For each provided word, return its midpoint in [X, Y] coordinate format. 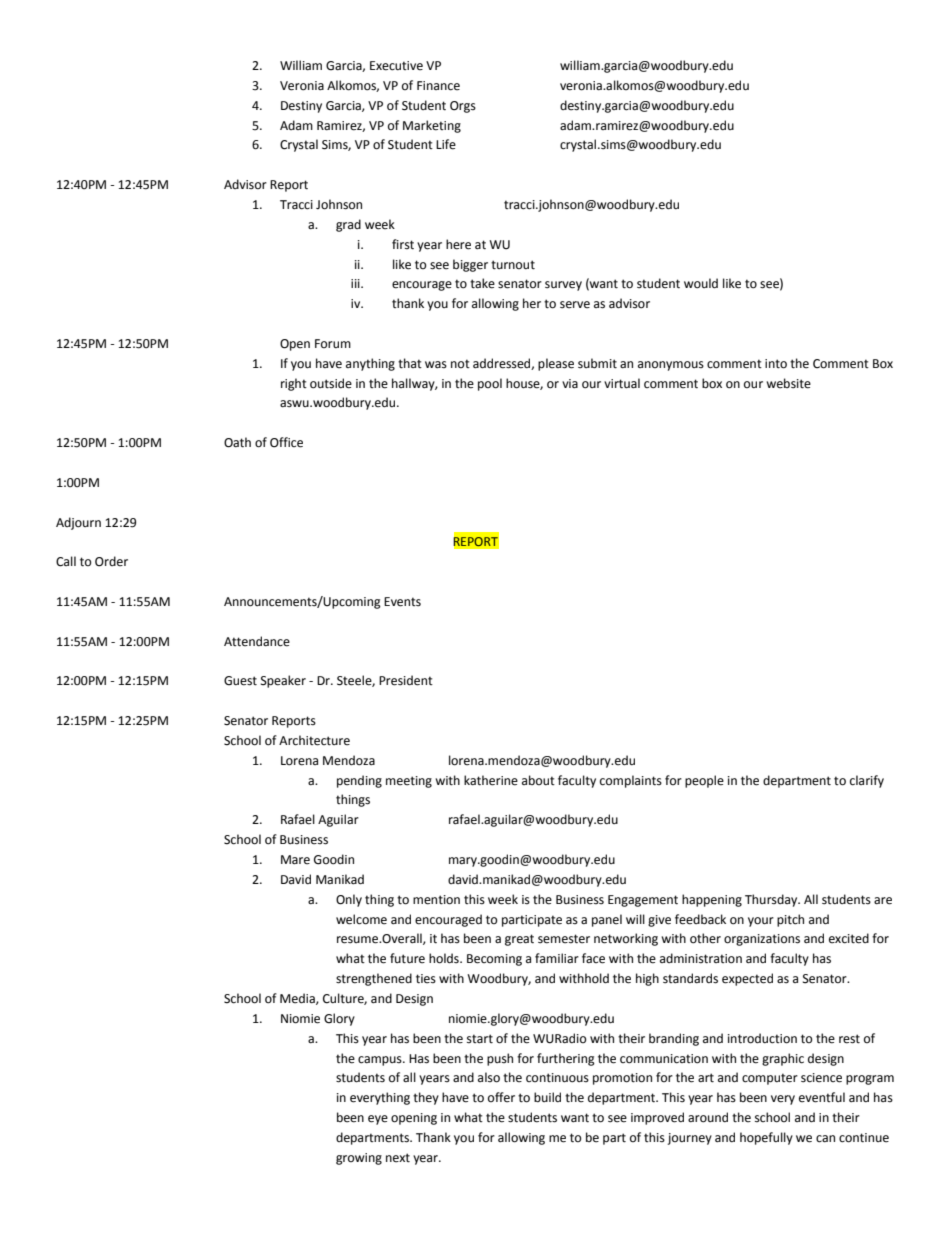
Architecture [314, 740]
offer [501, 1097]
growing [359, 1159]
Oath [237, 442]
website [788, 383]
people [704, 781]
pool [490, 384]
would [701, 283]
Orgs [463, 107]
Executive [396, 66]
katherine [491, 780]
